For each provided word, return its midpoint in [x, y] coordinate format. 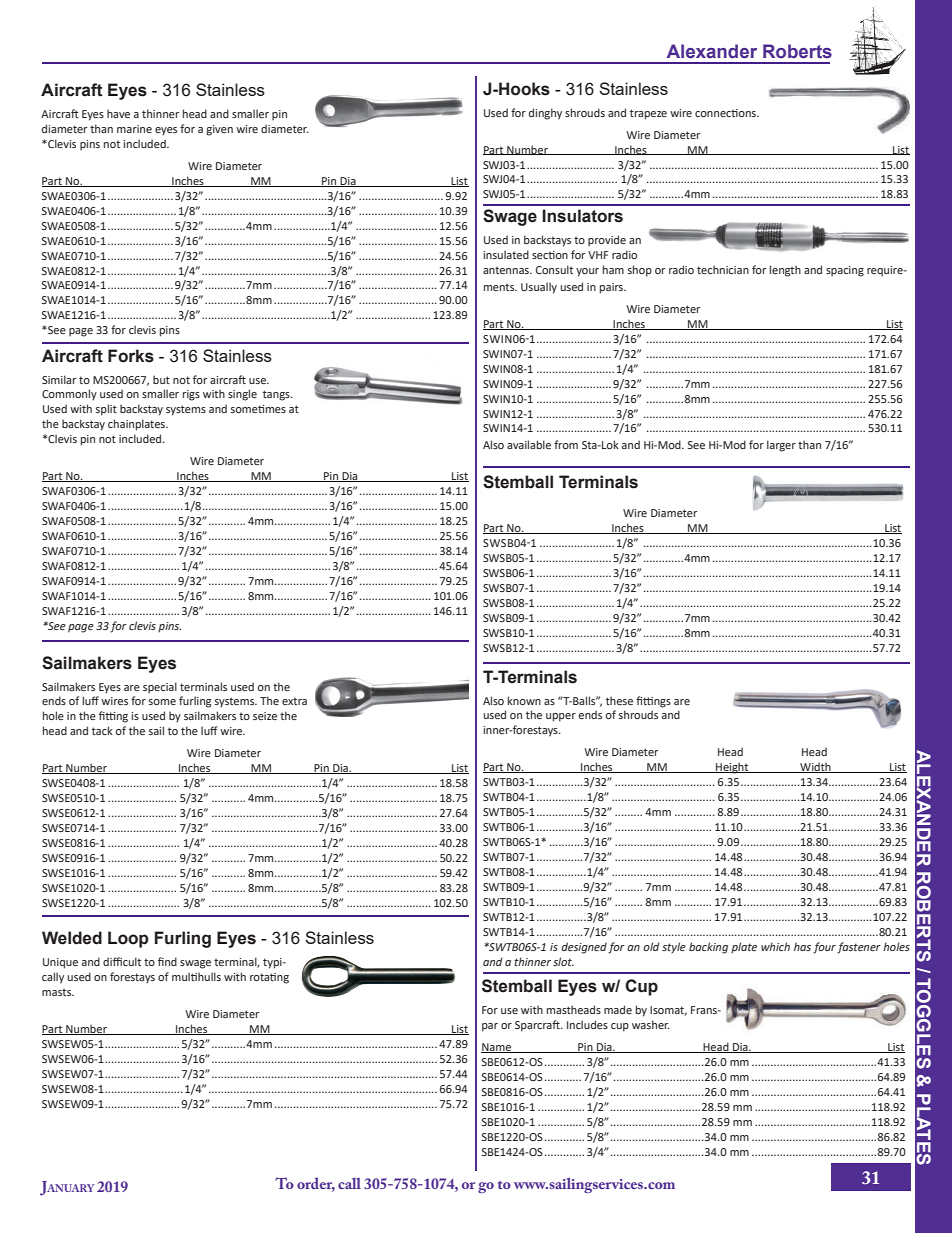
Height [732, 768]
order [316, 1184]
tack [102, 730]
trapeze [648, 114]
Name [497, 1048]
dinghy [545, 114]
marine [134, 129]
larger [781, 446]
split [106, 410]
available [529, 444]
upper [561, 717]
